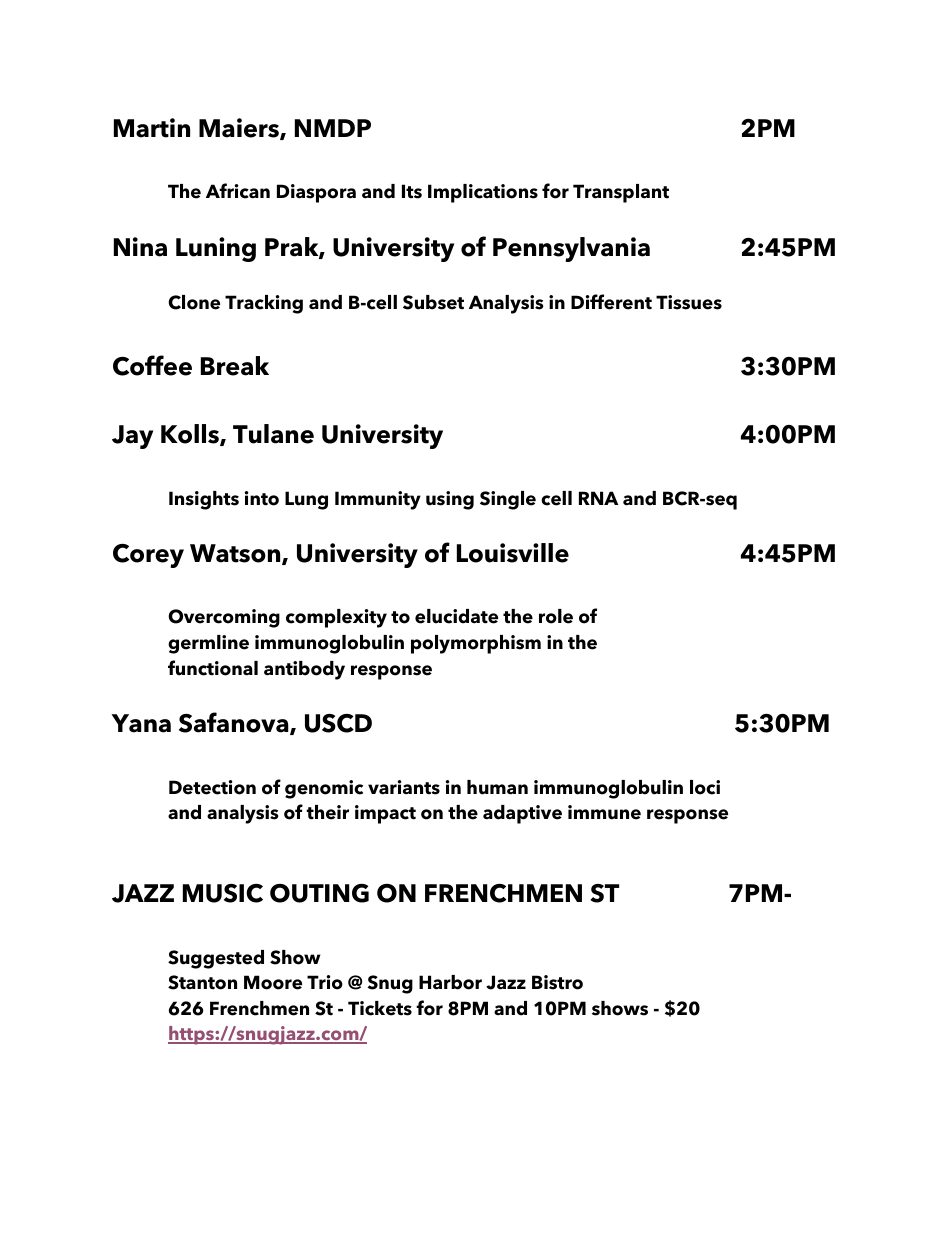 This screenshot has height=1233, width=952. Describe the element at coordinates (611, 302) in the screenshot. I see `Different` at that location.
